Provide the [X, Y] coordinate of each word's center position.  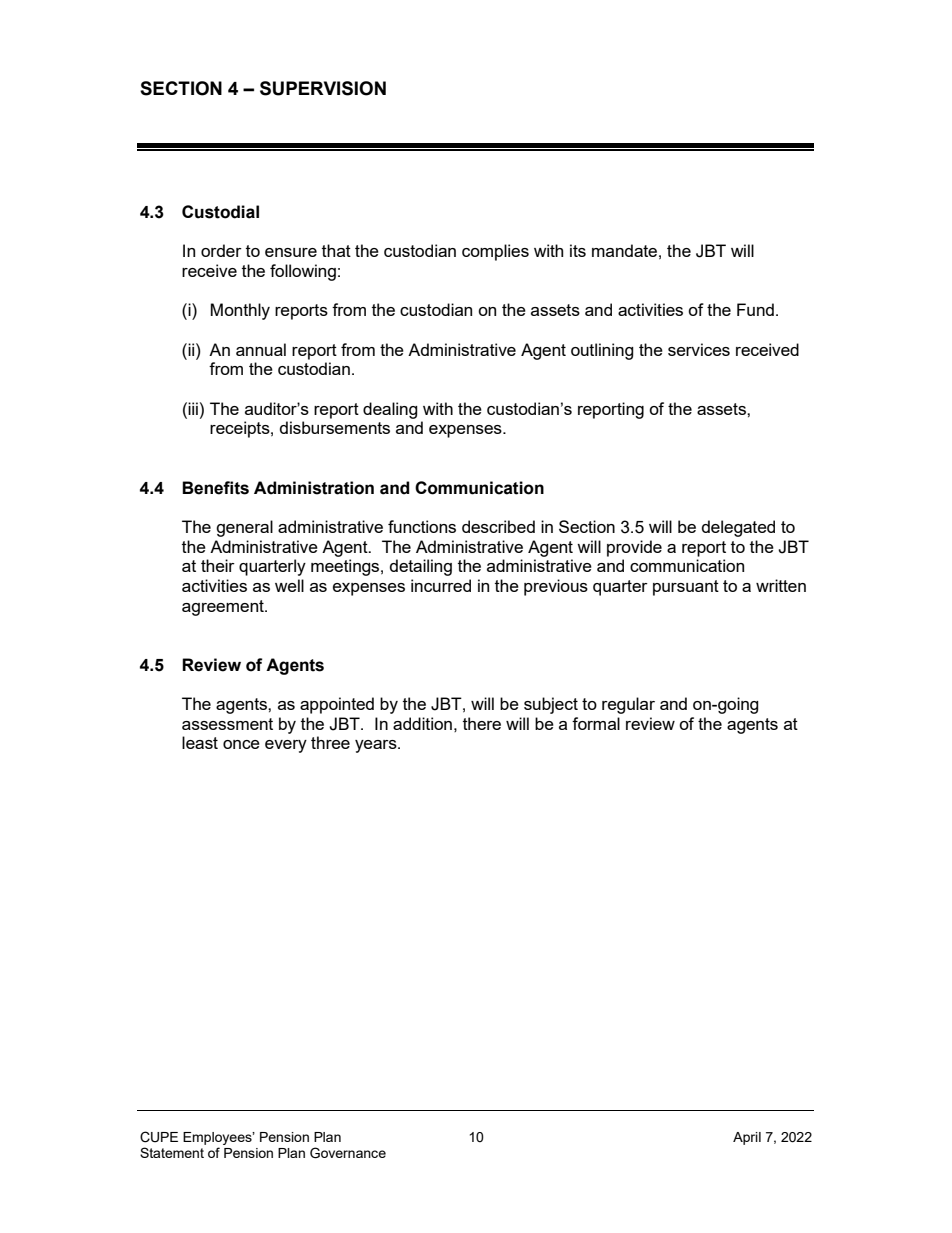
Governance [348, 1153]
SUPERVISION [323, 88]
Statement [172, 1152]
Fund [755, 309]
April [747, 1138]
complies [495, 252]
